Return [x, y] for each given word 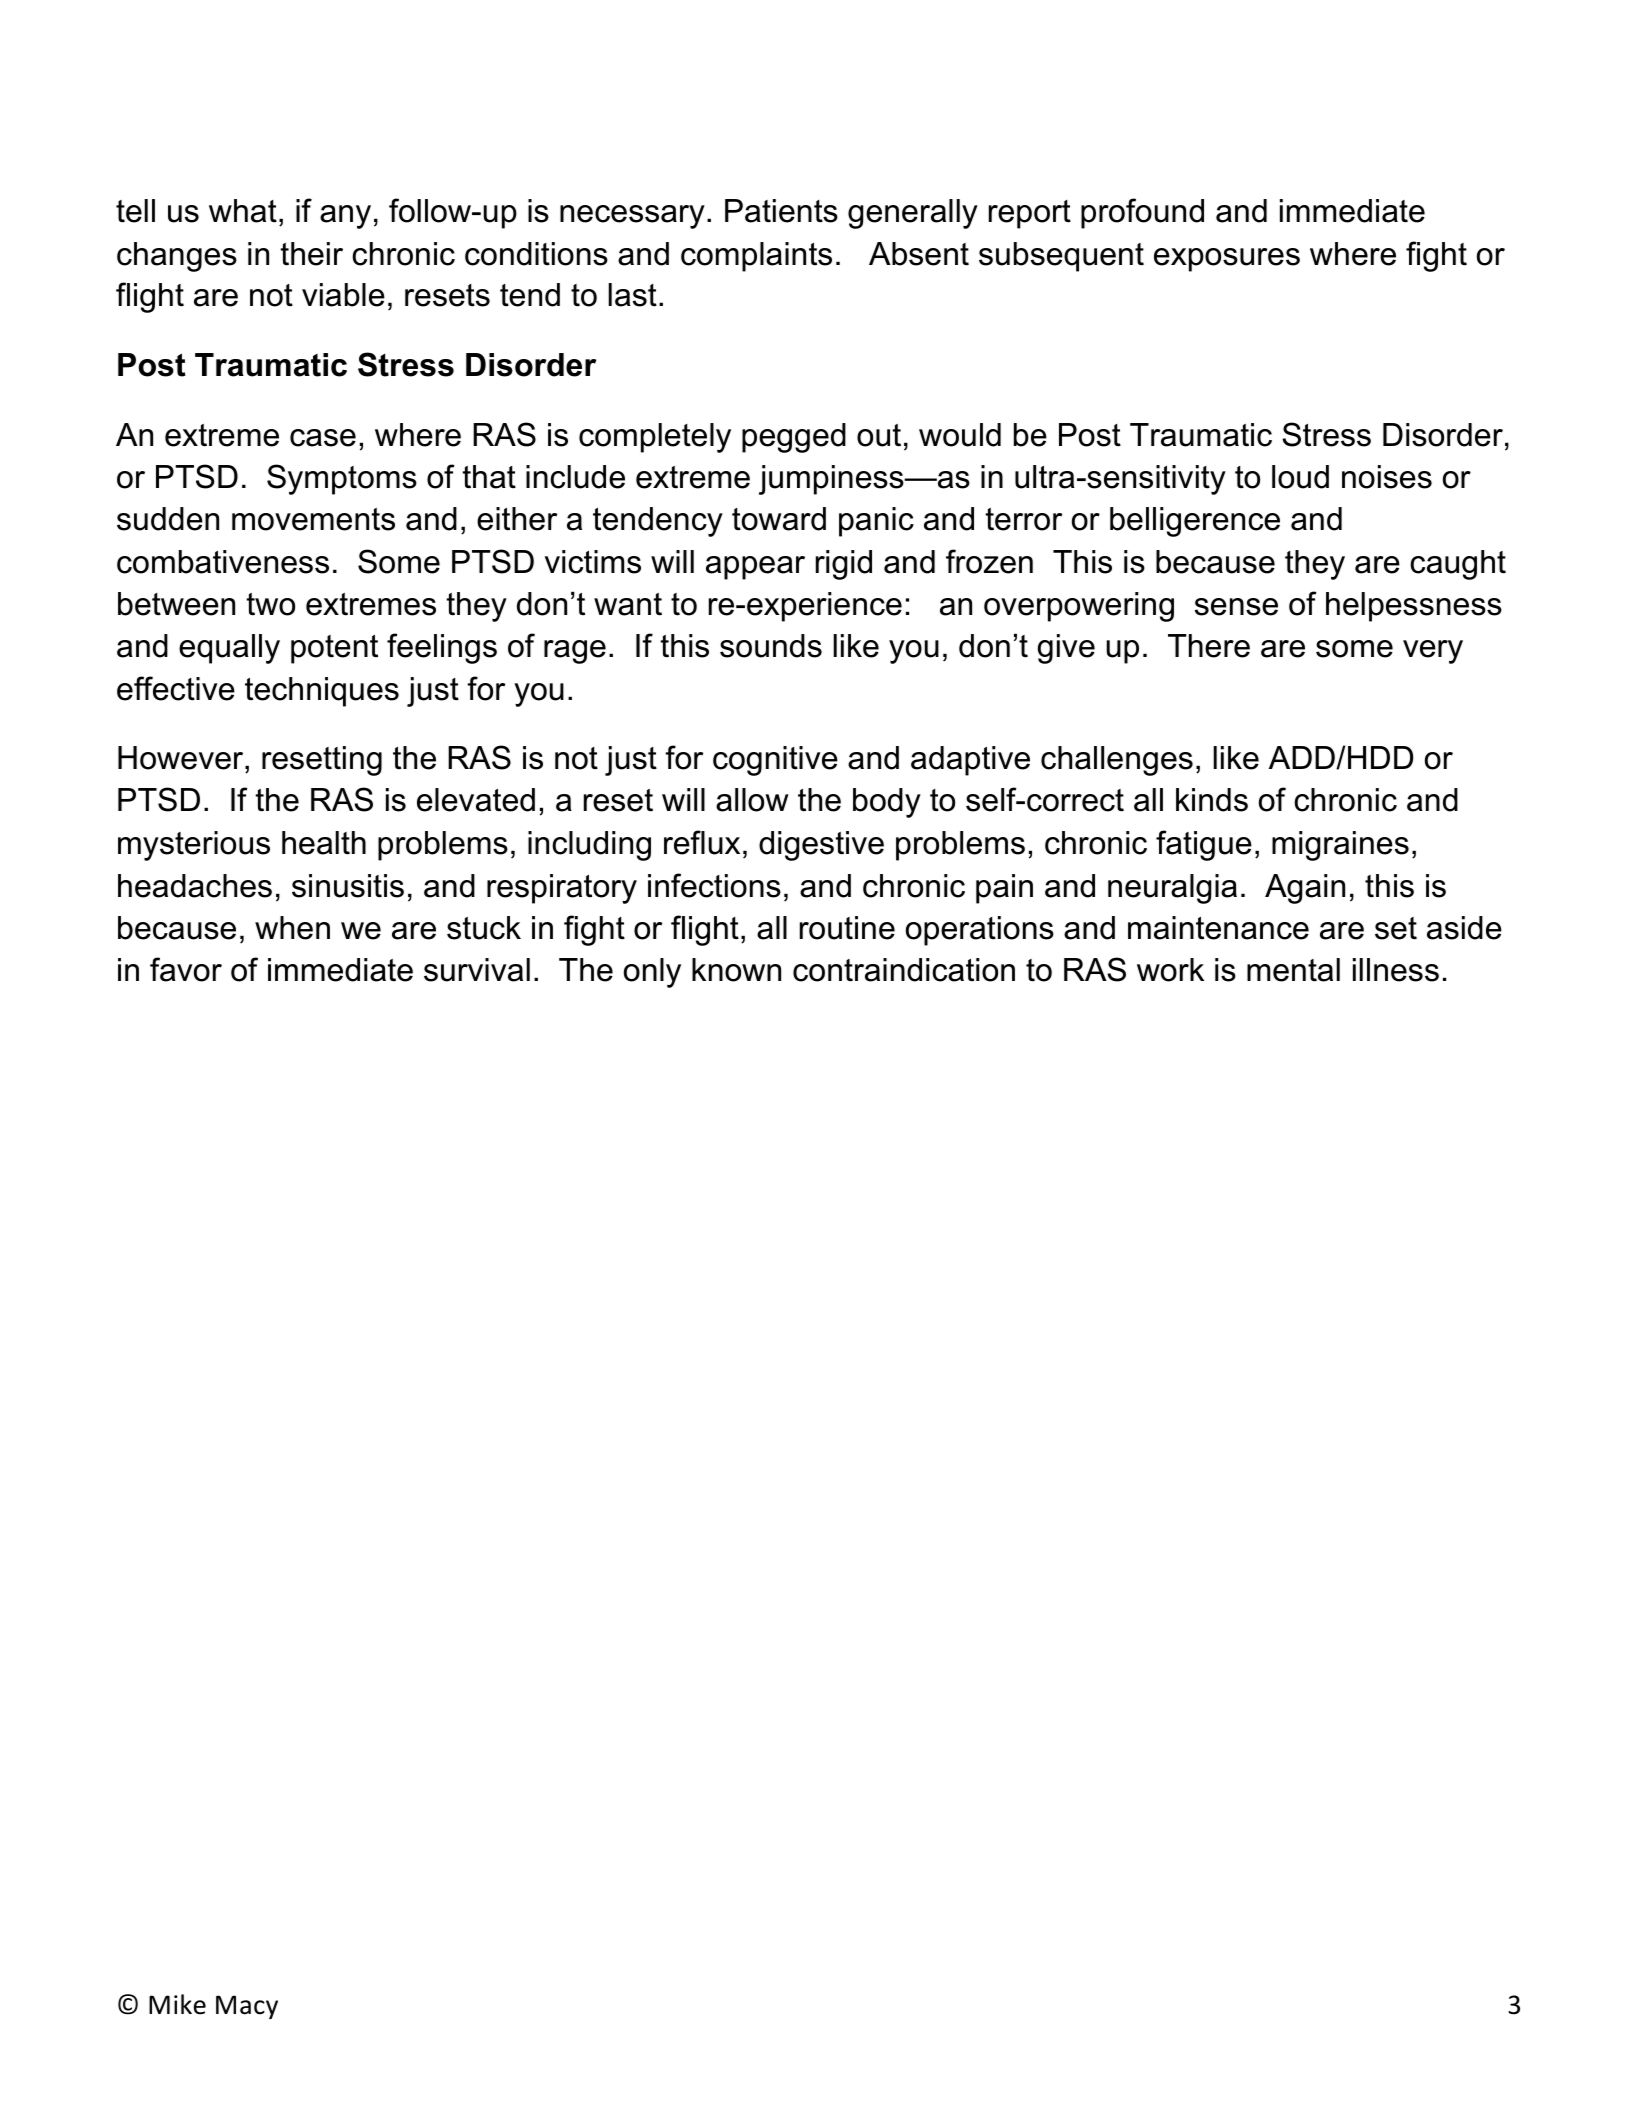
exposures [1227, 260]
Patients [781, 211]
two [271, 604]
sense [1236, 607]
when [292, 928]
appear [755, 568]
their [312, 254]
